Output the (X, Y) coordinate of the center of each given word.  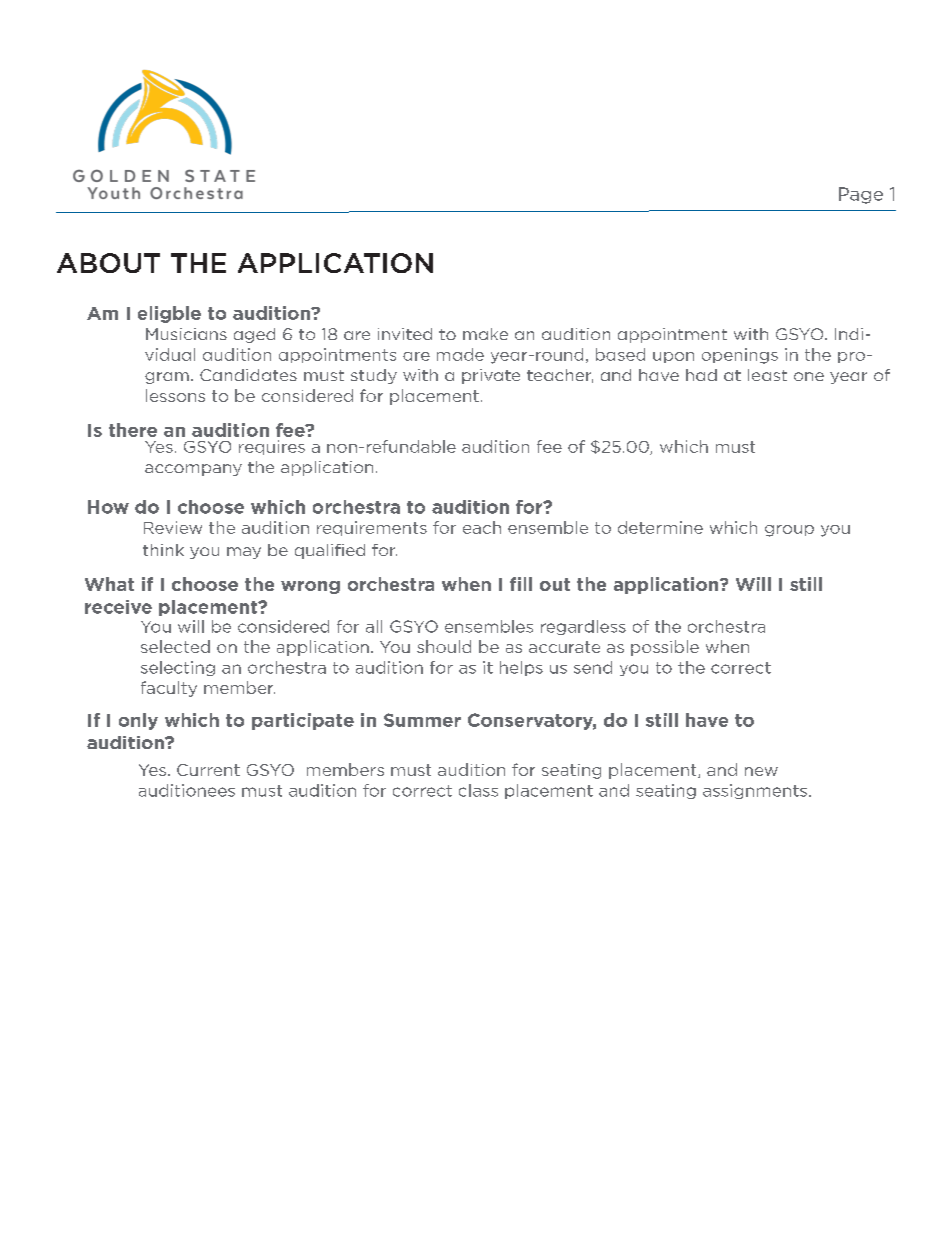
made (460, 354)
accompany (193, 470)
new (761, 771)
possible (665, 648)
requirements (372, 528)
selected (175, 646)
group (789, 531)
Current (208, 770)
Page (861, 195)
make (485, 334)
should (444, 646)
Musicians (186, 334)
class (478, 790)
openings (740, 356)
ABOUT (108, 263)
